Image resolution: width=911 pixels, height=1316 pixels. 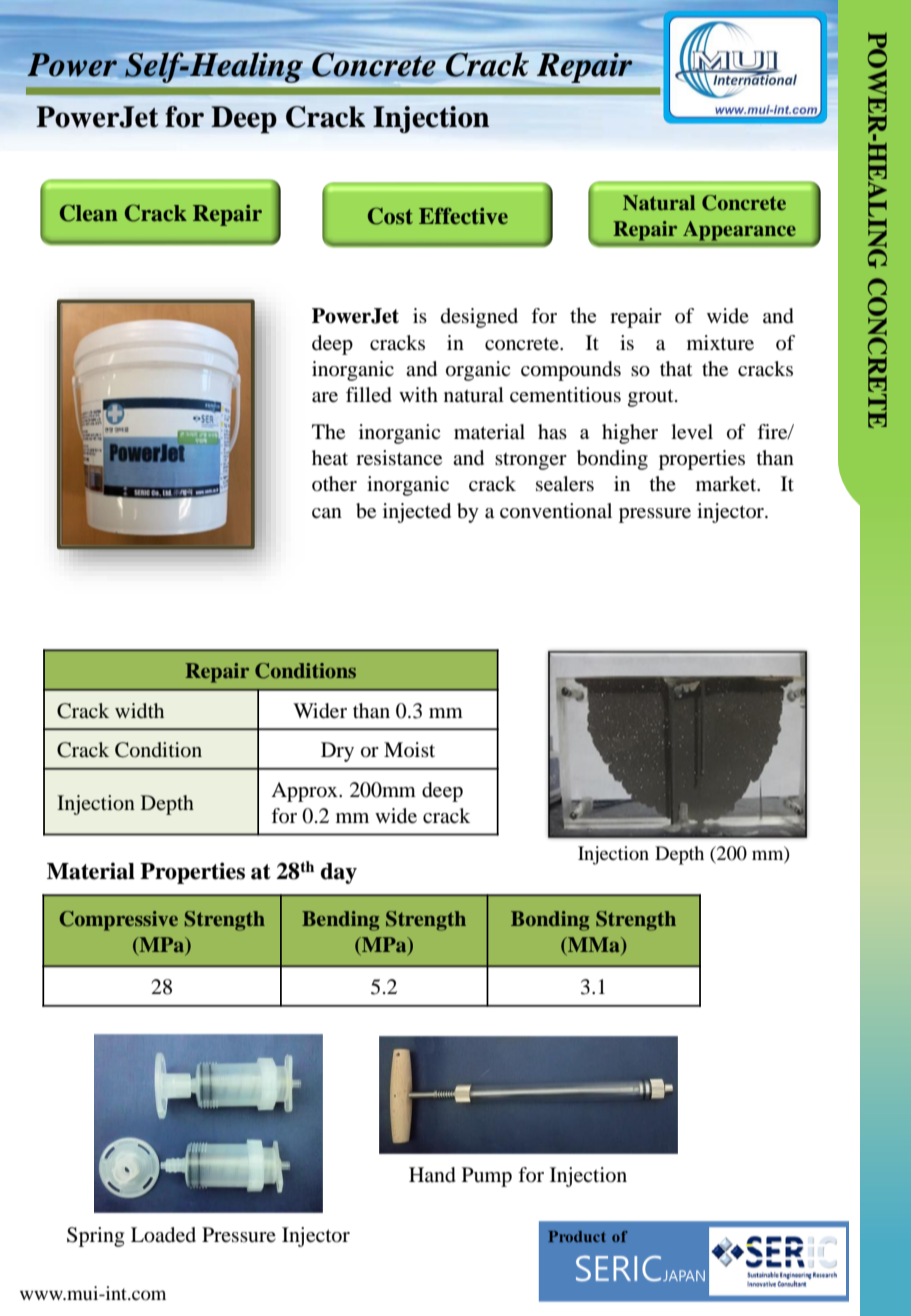 What do you see at coordinates (139, 710) in the page?
I see `width` at bounding box center [139, 710].
